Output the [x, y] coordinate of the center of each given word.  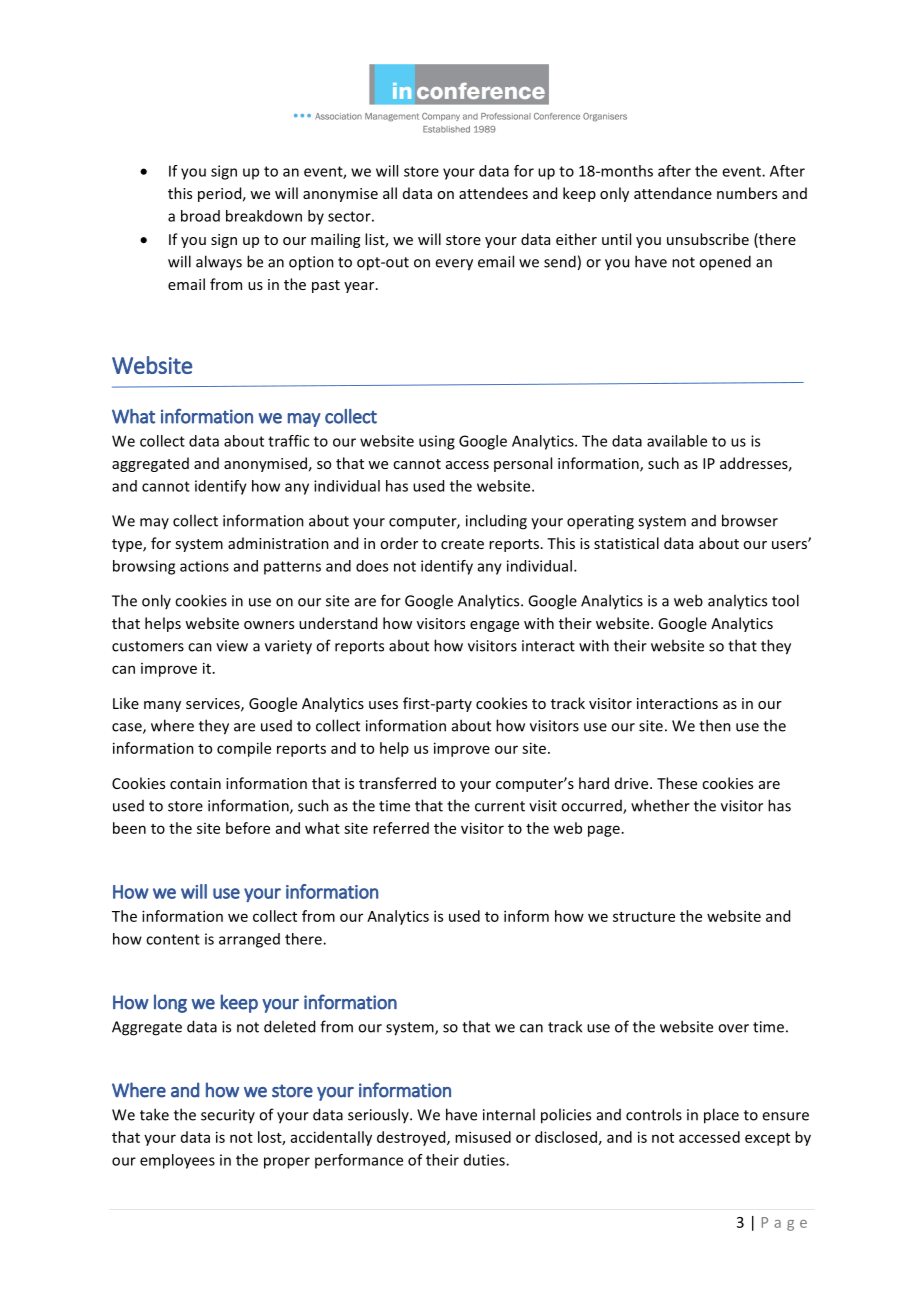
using [437, 442]
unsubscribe [708, 239]
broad [200, 216]
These [677, 783]
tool [785, 600]
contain [195, 783]
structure [644, 917]
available [677, 441]
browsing [144, 567]
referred [401, 828]
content [173, 939]
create [462, 544]
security [228, 1116]
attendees [493, 193]
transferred [397, 783]
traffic [288, 441]
